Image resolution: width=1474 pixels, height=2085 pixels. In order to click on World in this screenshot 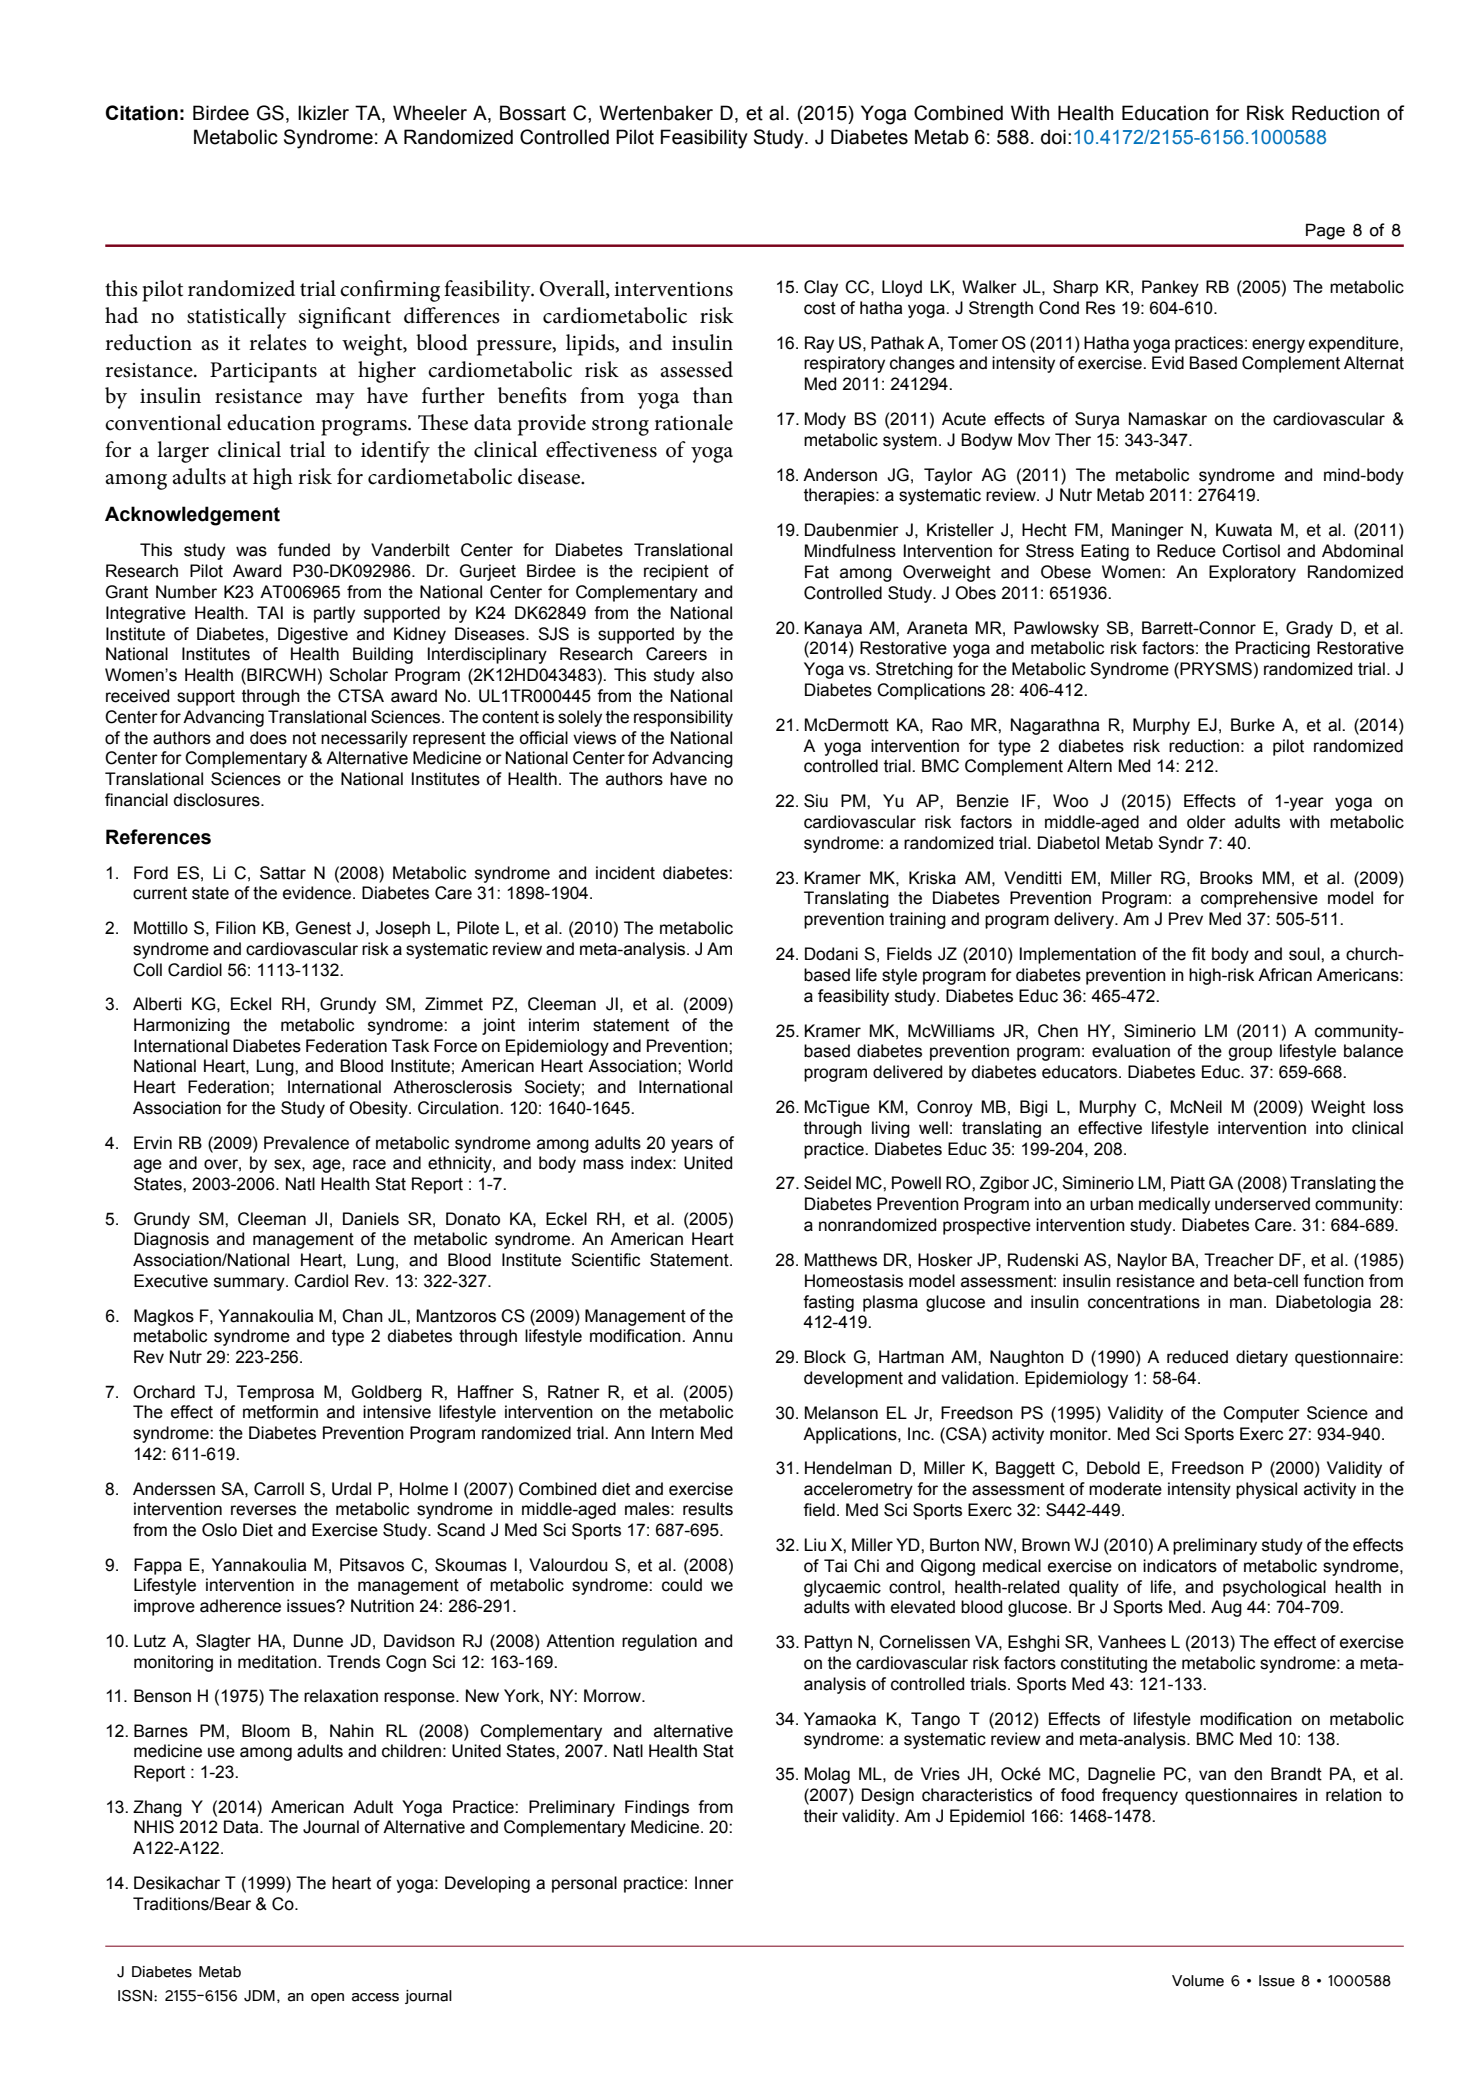, I will do `click(710, 1066)`.
